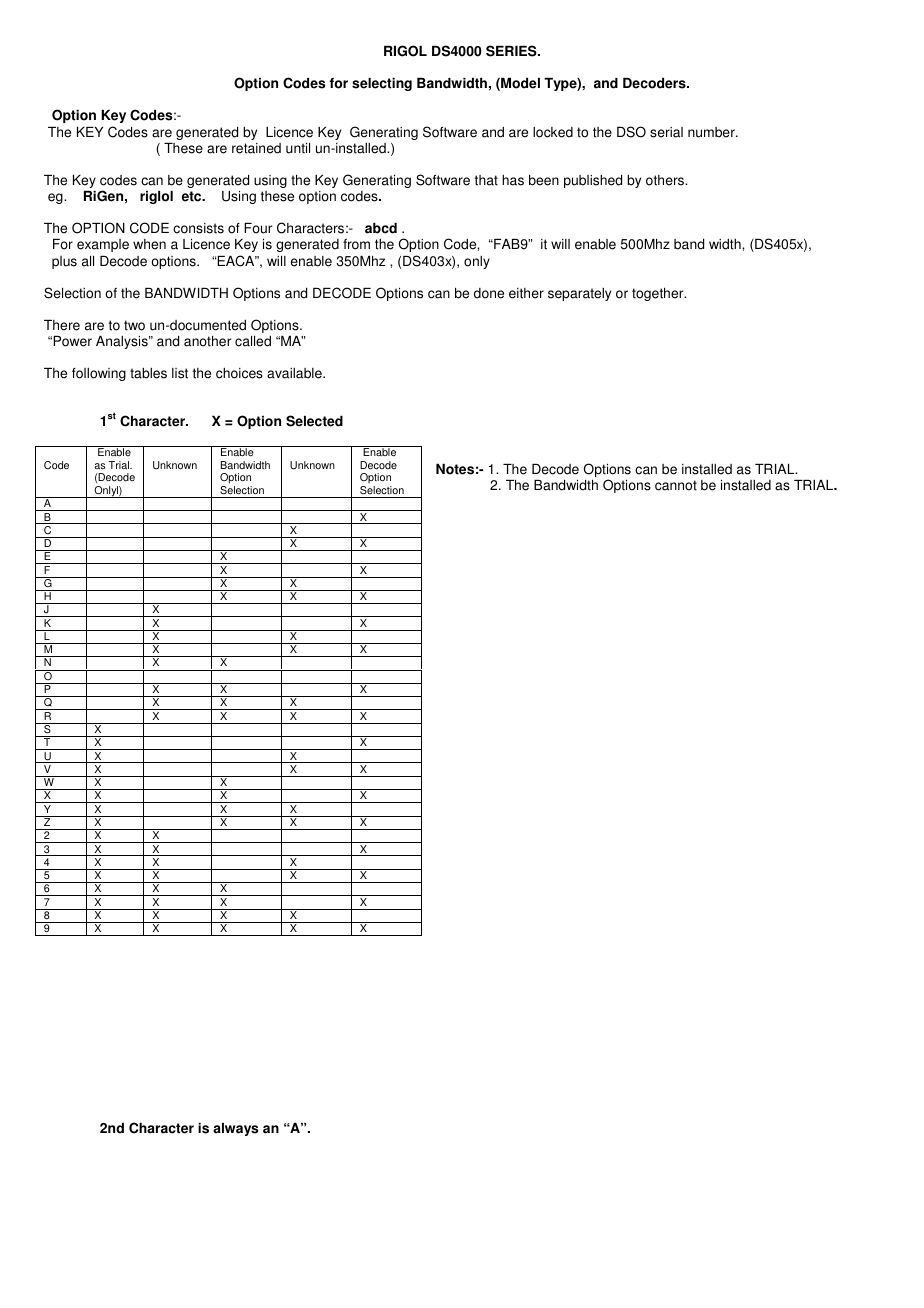 The height and width of the image is (1308, 924). Describe the element at coordinates (631, 132) in the image. I see `DSO` at that location.
